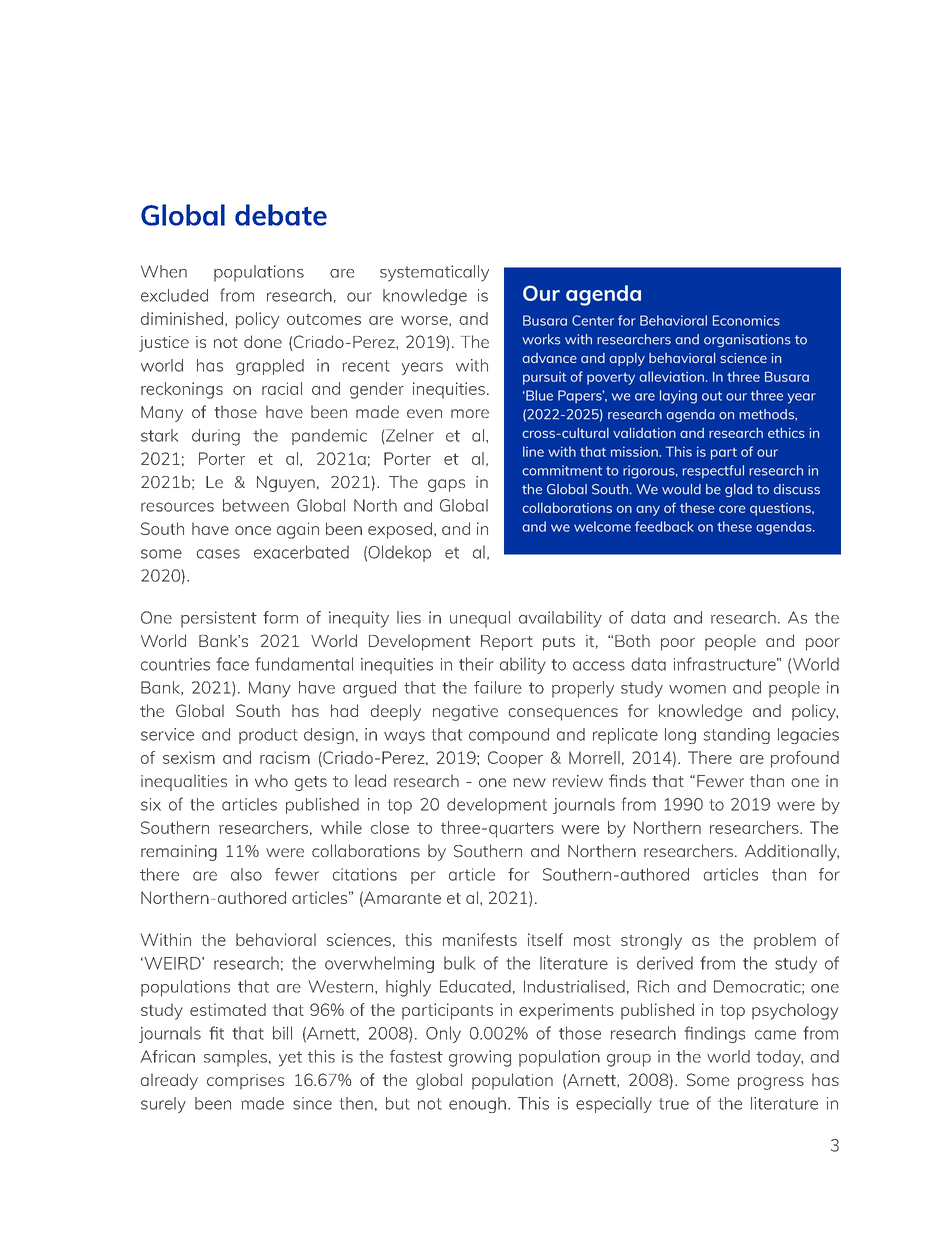 Image resolution: width=952 pixels, height=1233 pixels. I want to click on women, so click(697, 689).
